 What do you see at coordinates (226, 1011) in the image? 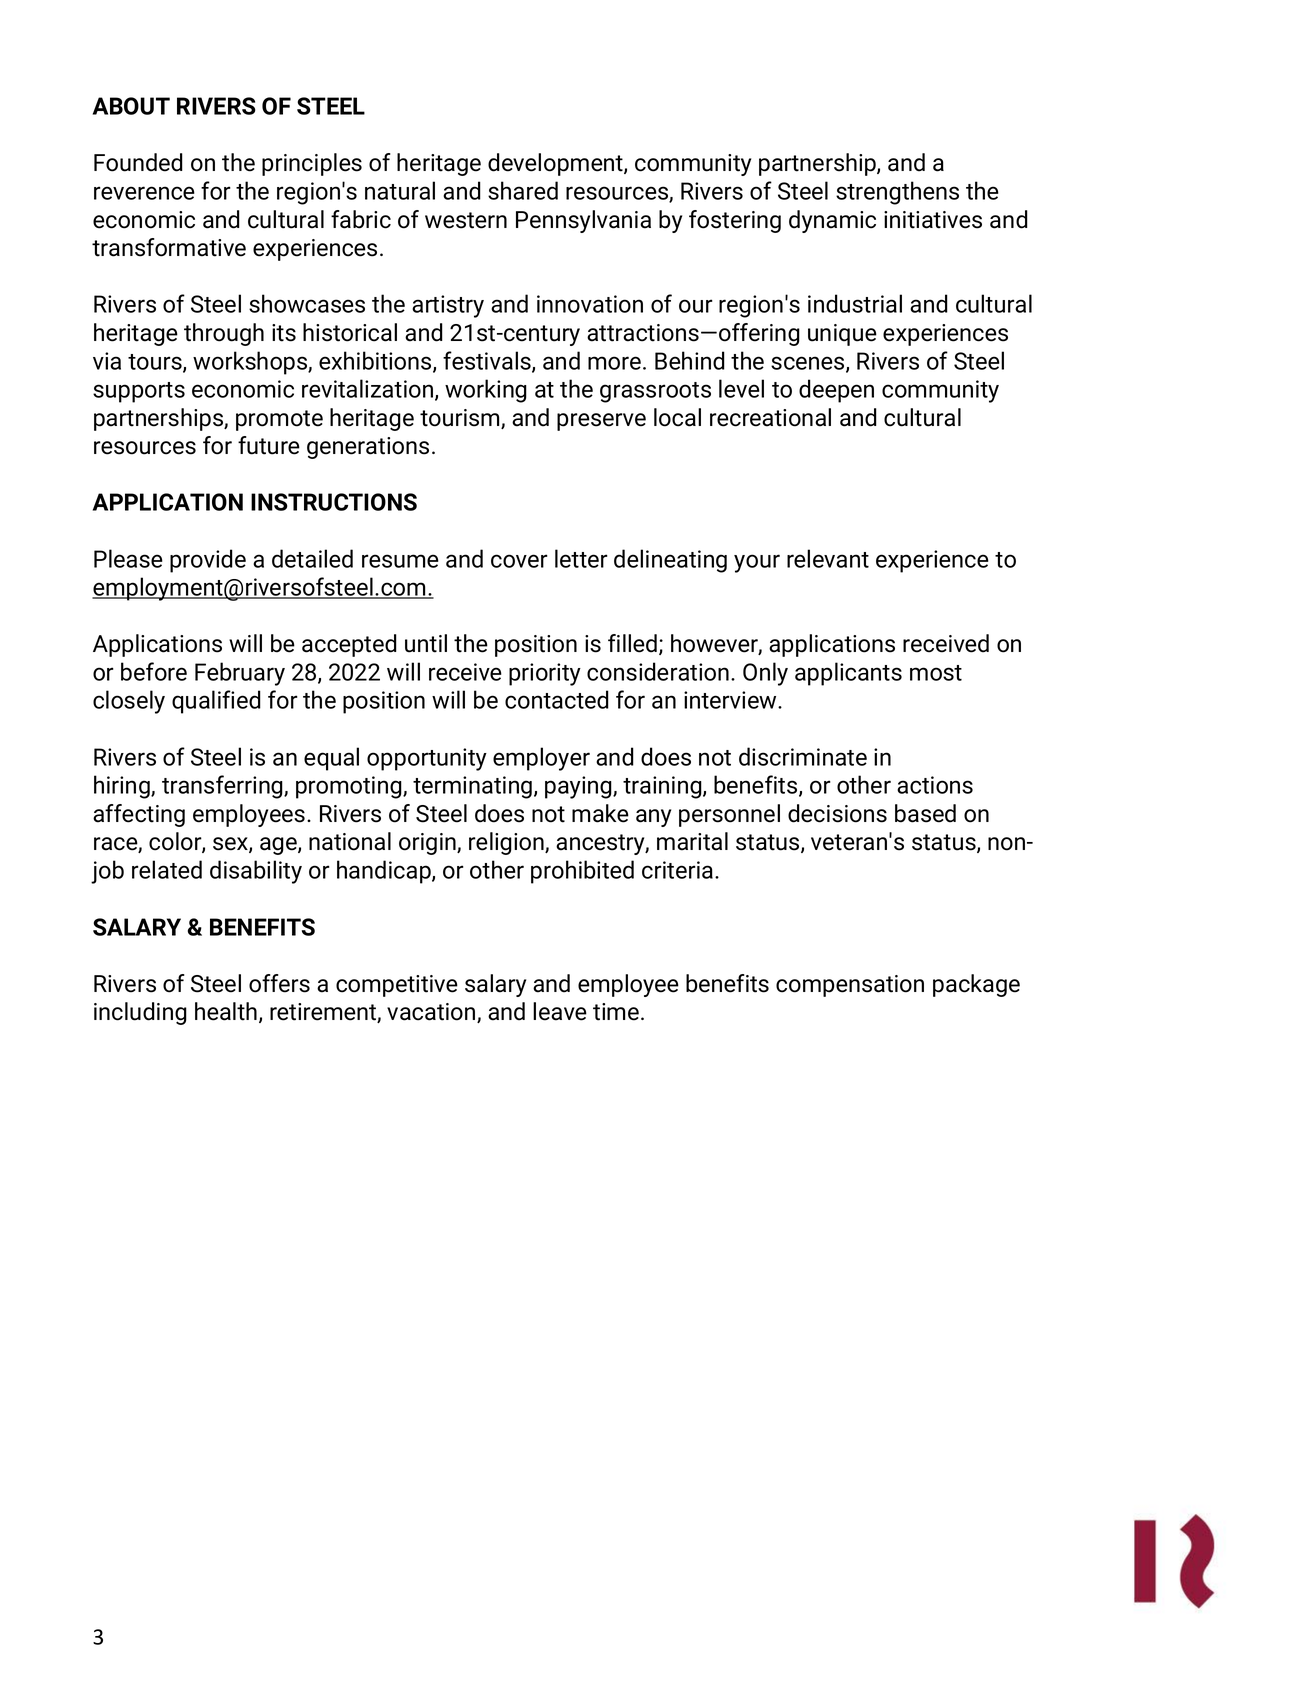
I see `health` at bounding box center [226, 1011].
